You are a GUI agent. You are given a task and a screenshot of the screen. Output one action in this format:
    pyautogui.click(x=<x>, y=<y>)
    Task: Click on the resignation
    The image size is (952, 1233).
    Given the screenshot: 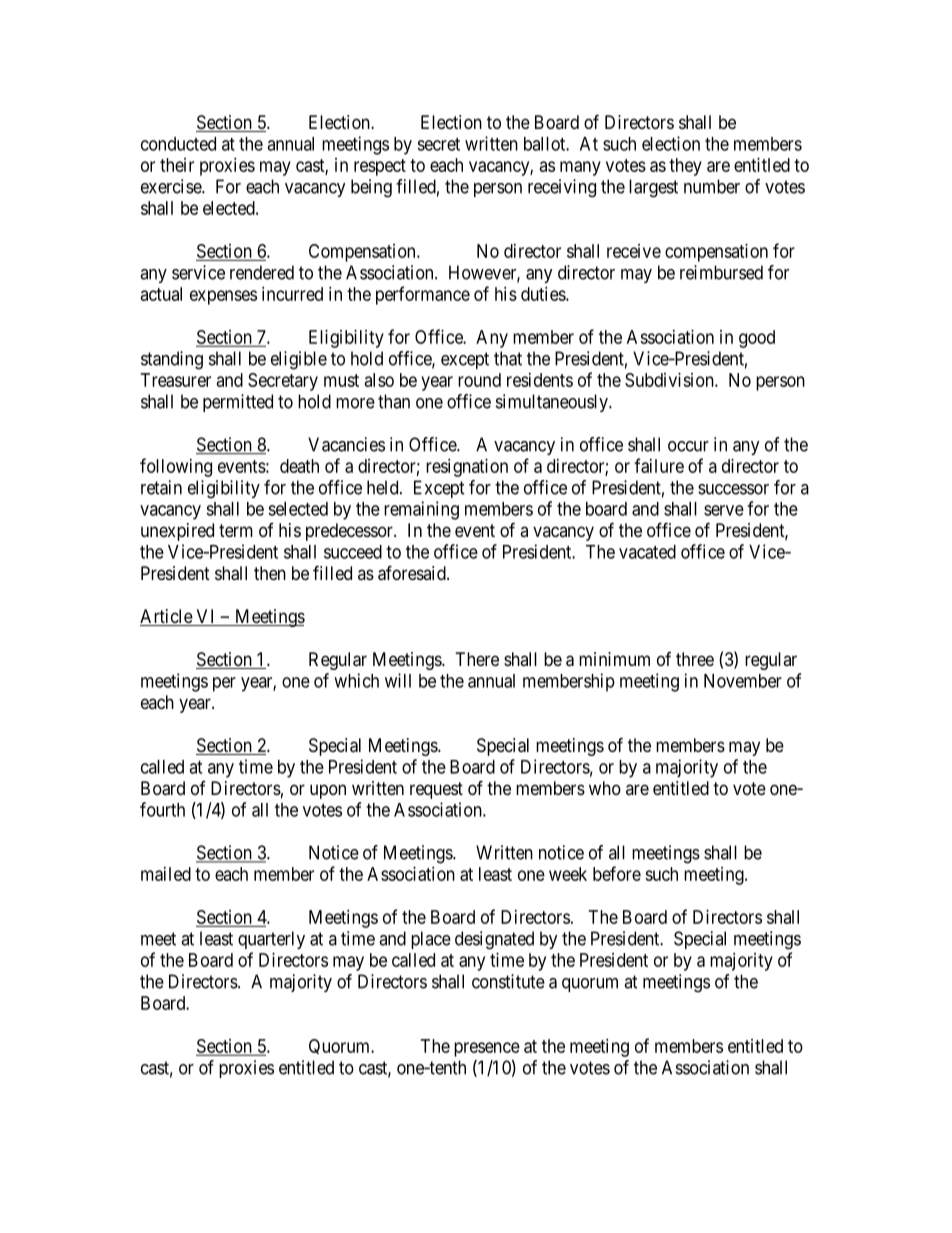 What is the action you would take?
    pyautogui.click(x=467, y=468)
